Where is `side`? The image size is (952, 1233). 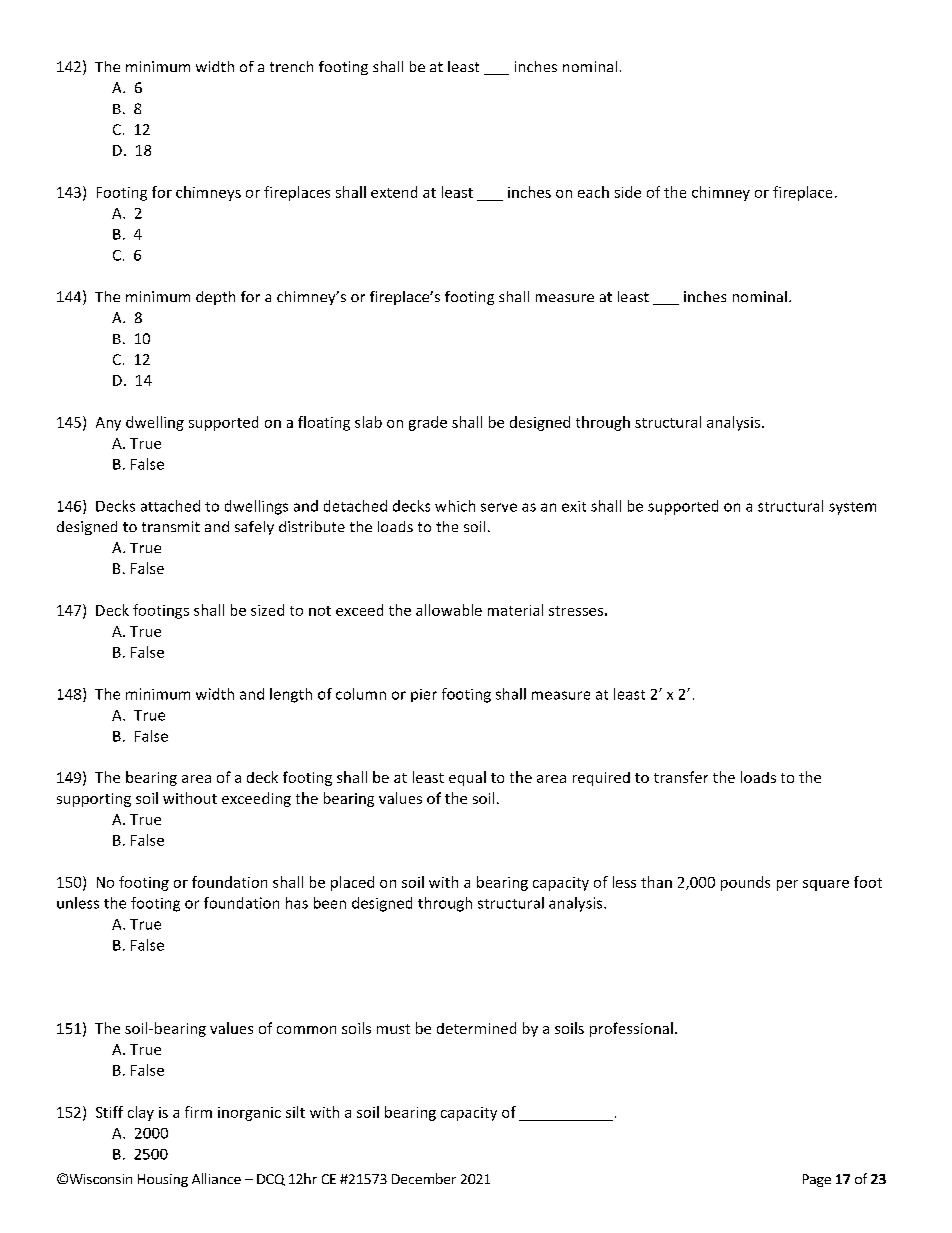
side is located at coordinates (628, 192).
